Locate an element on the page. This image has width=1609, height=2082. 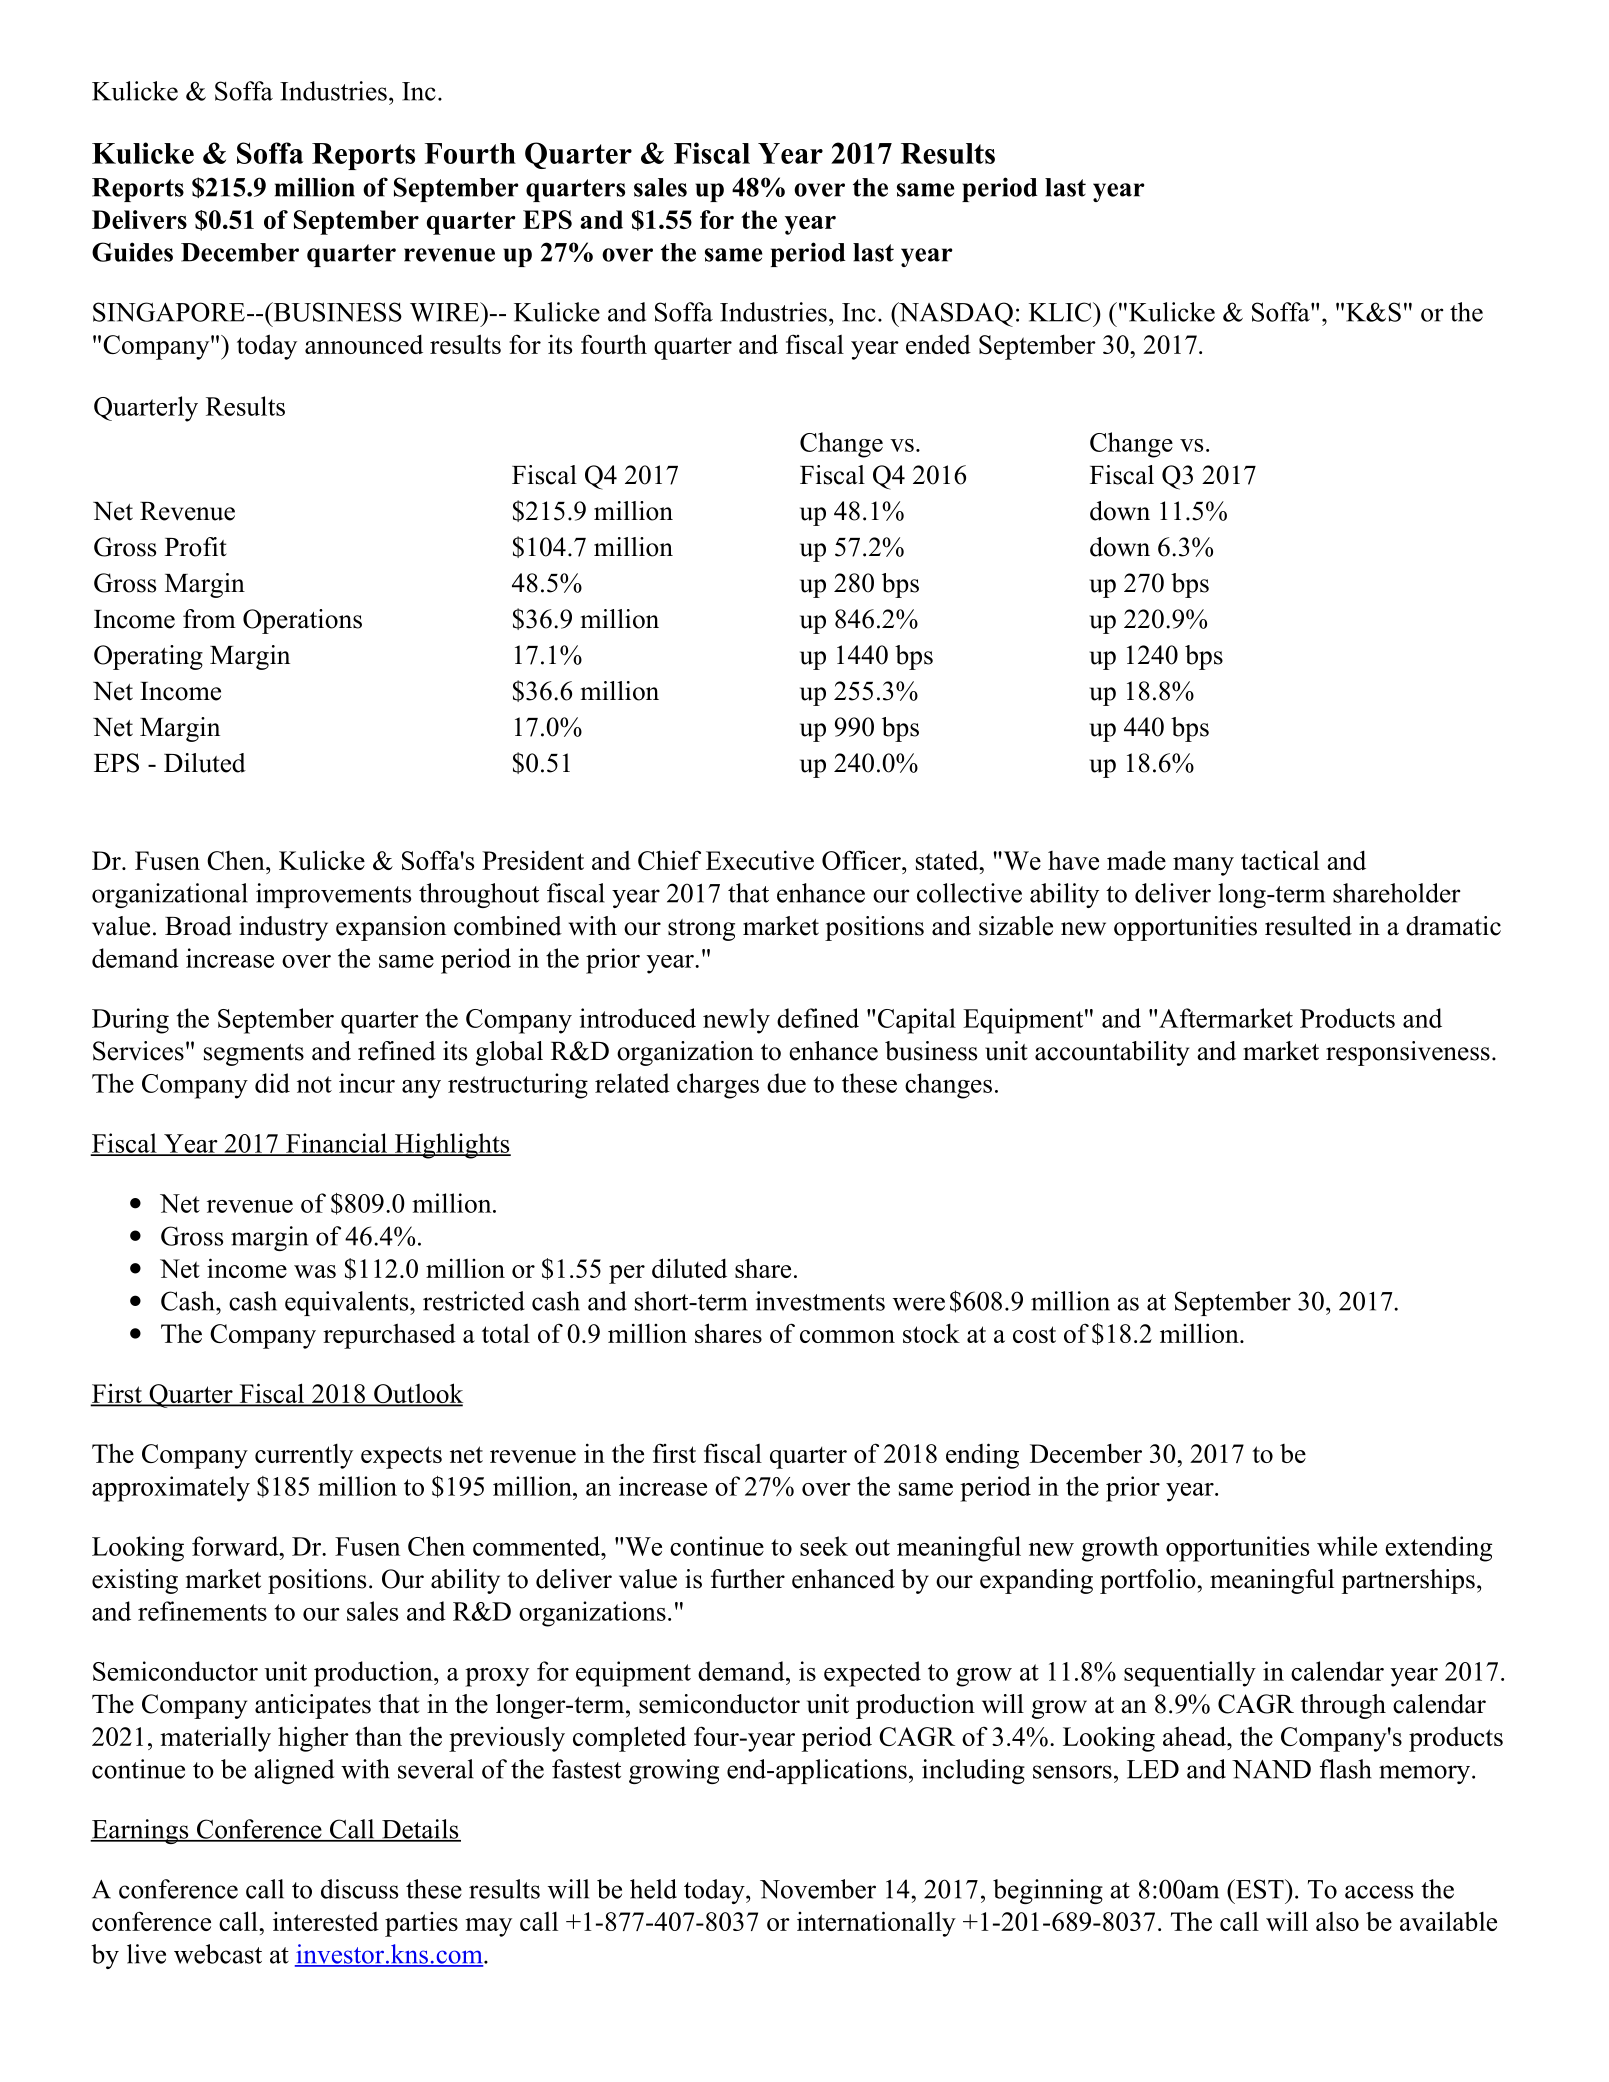
due is located at coordinates (786, 1083).
